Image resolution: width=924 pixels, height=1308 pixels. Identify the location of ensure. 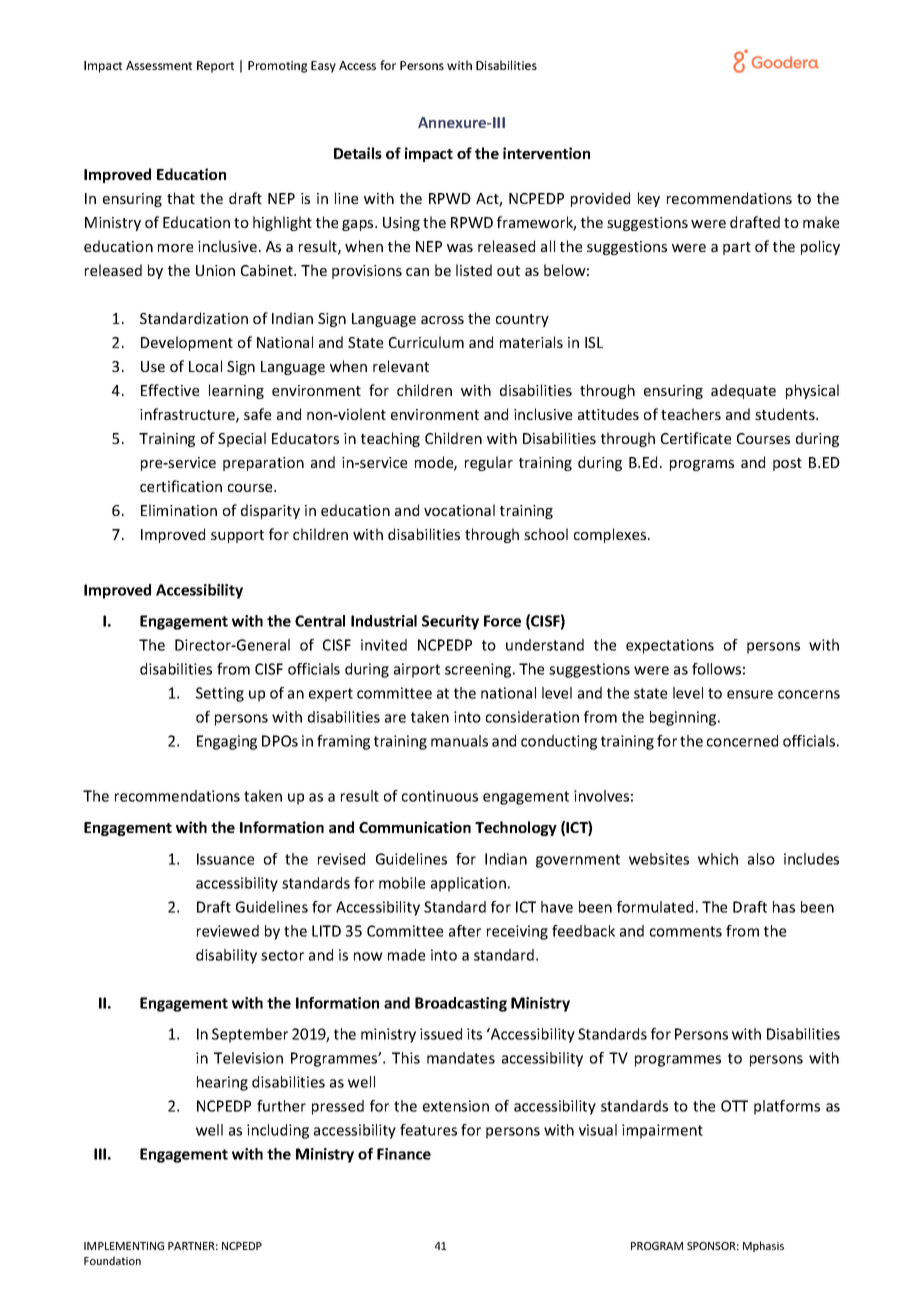
(750, 694).
